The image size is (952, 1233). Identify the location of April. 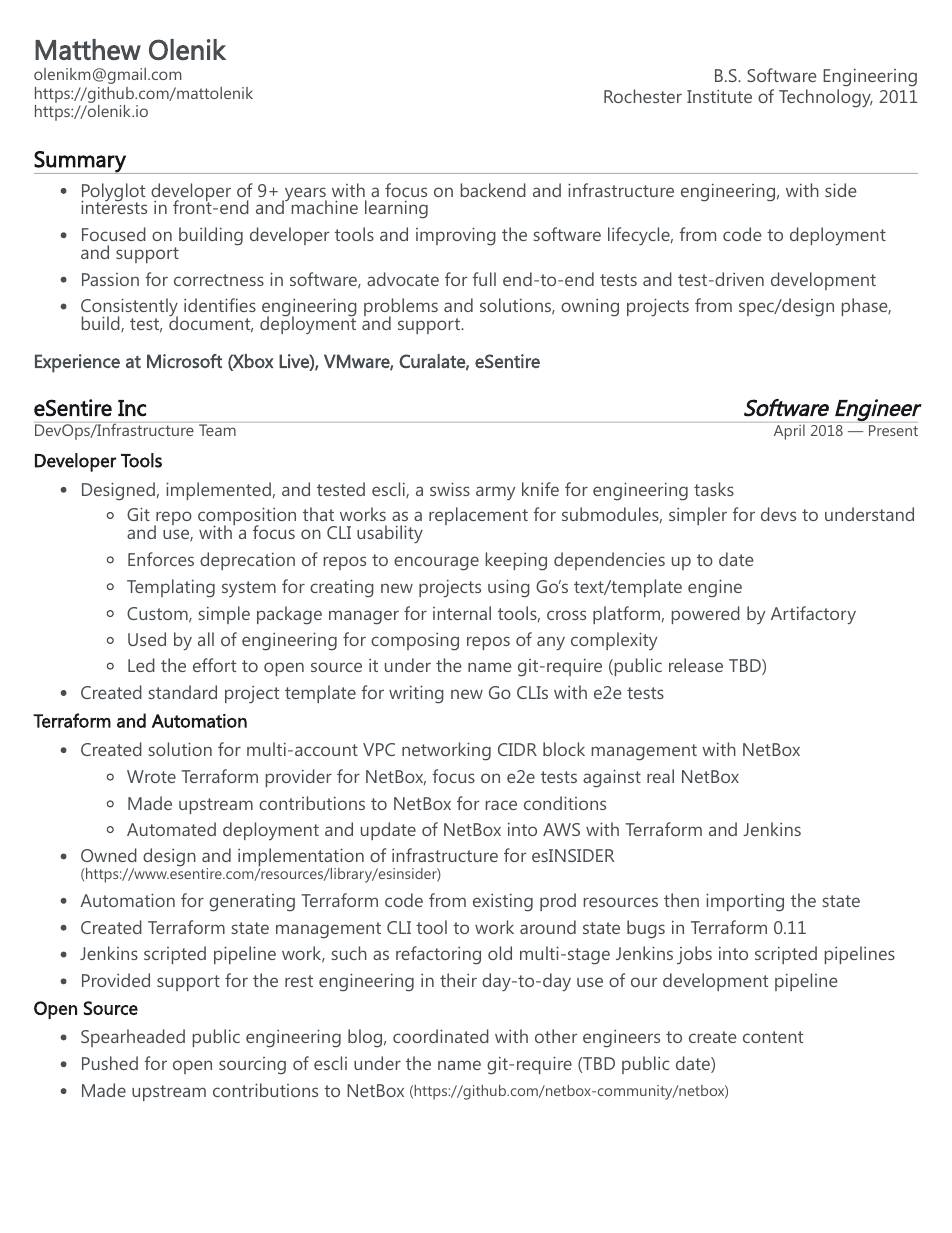
(789, 432).
